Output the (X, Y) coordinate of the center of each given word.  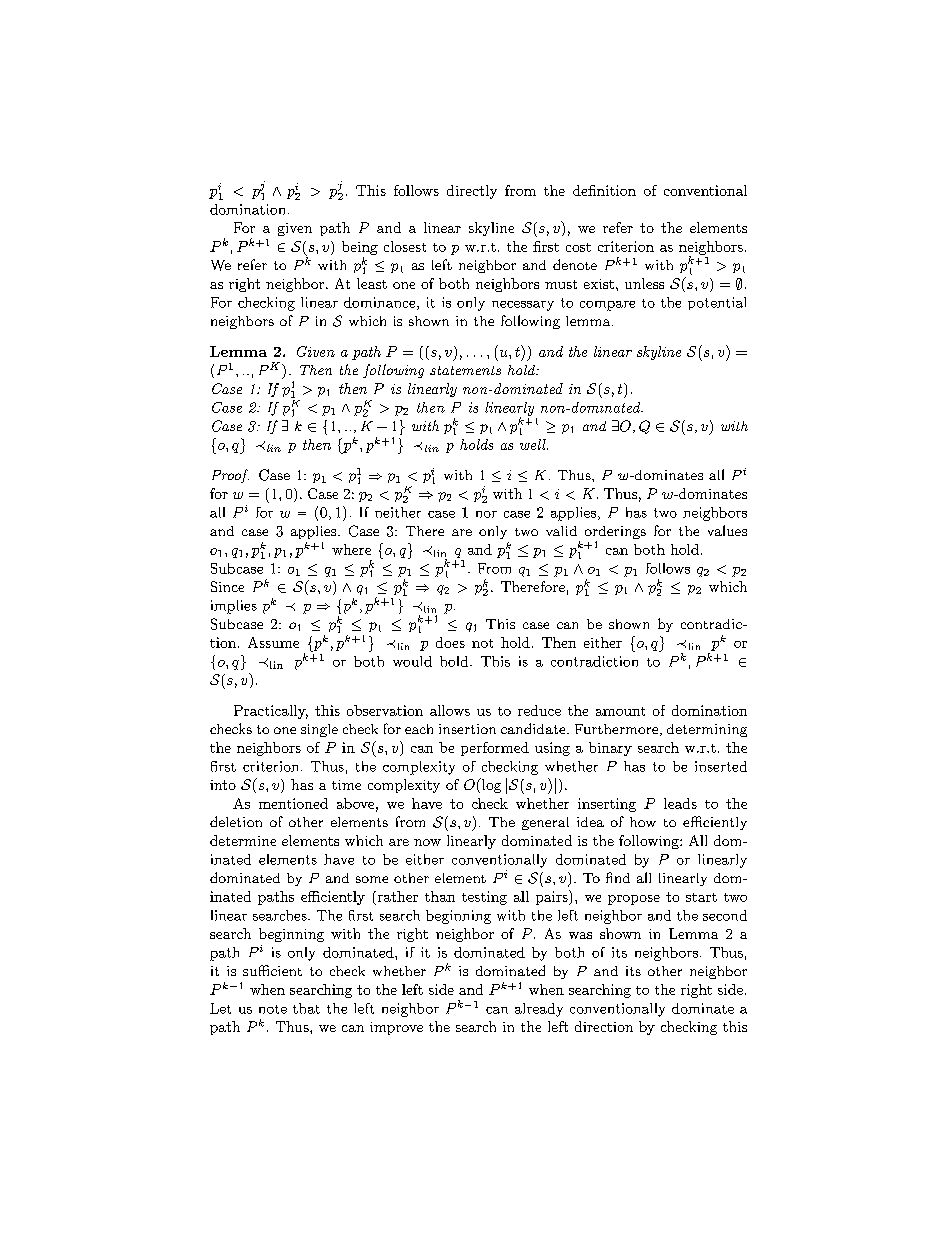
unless (644, 283)
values (727, 530)
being (360, 248)
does (450, 642)
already (539, 1010)
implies (234, 607)
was (580, 935)
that (306, 1008)
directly (472, 192)
